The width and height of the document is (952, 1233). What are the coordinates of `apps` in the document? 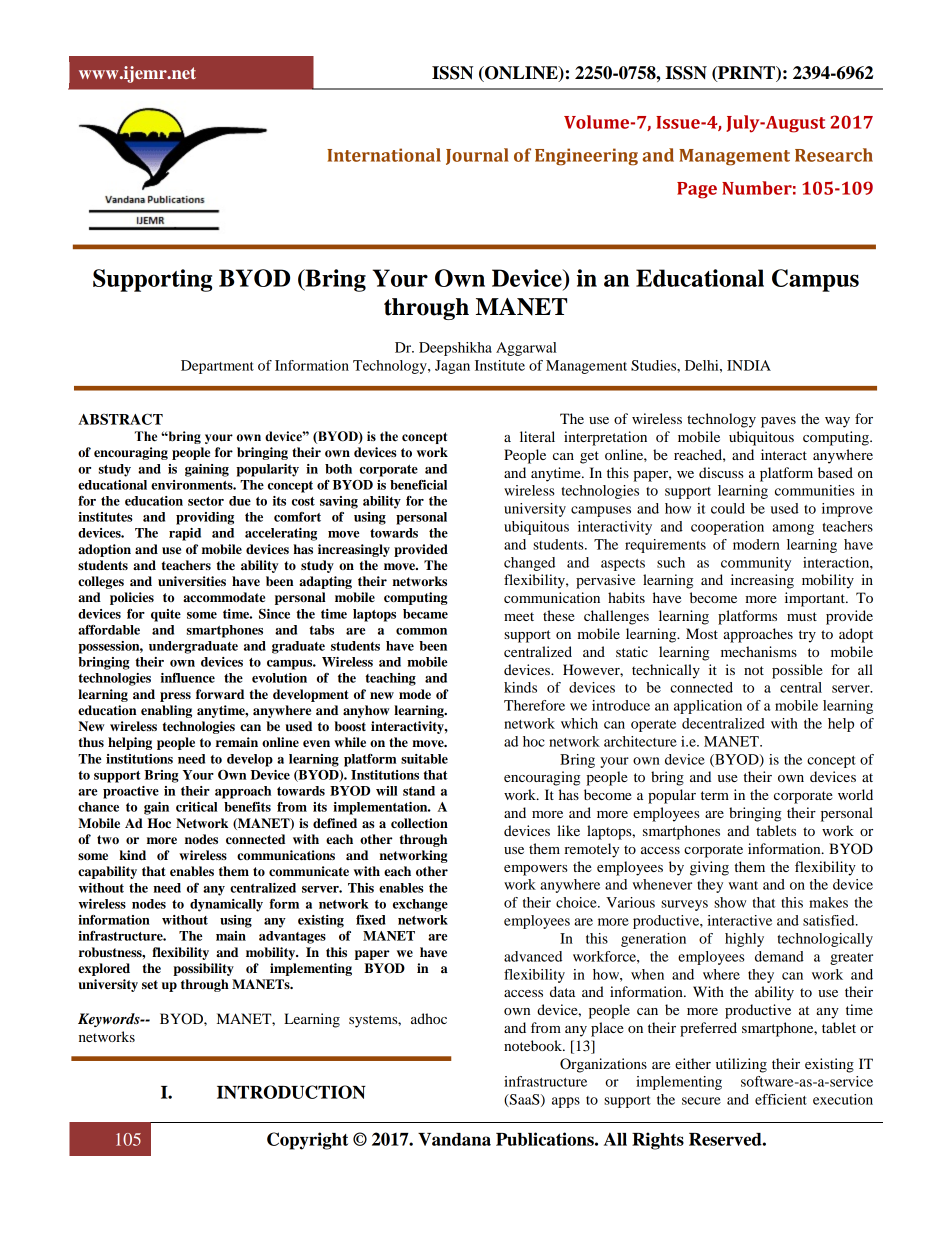 It's located at (566, 1102).
